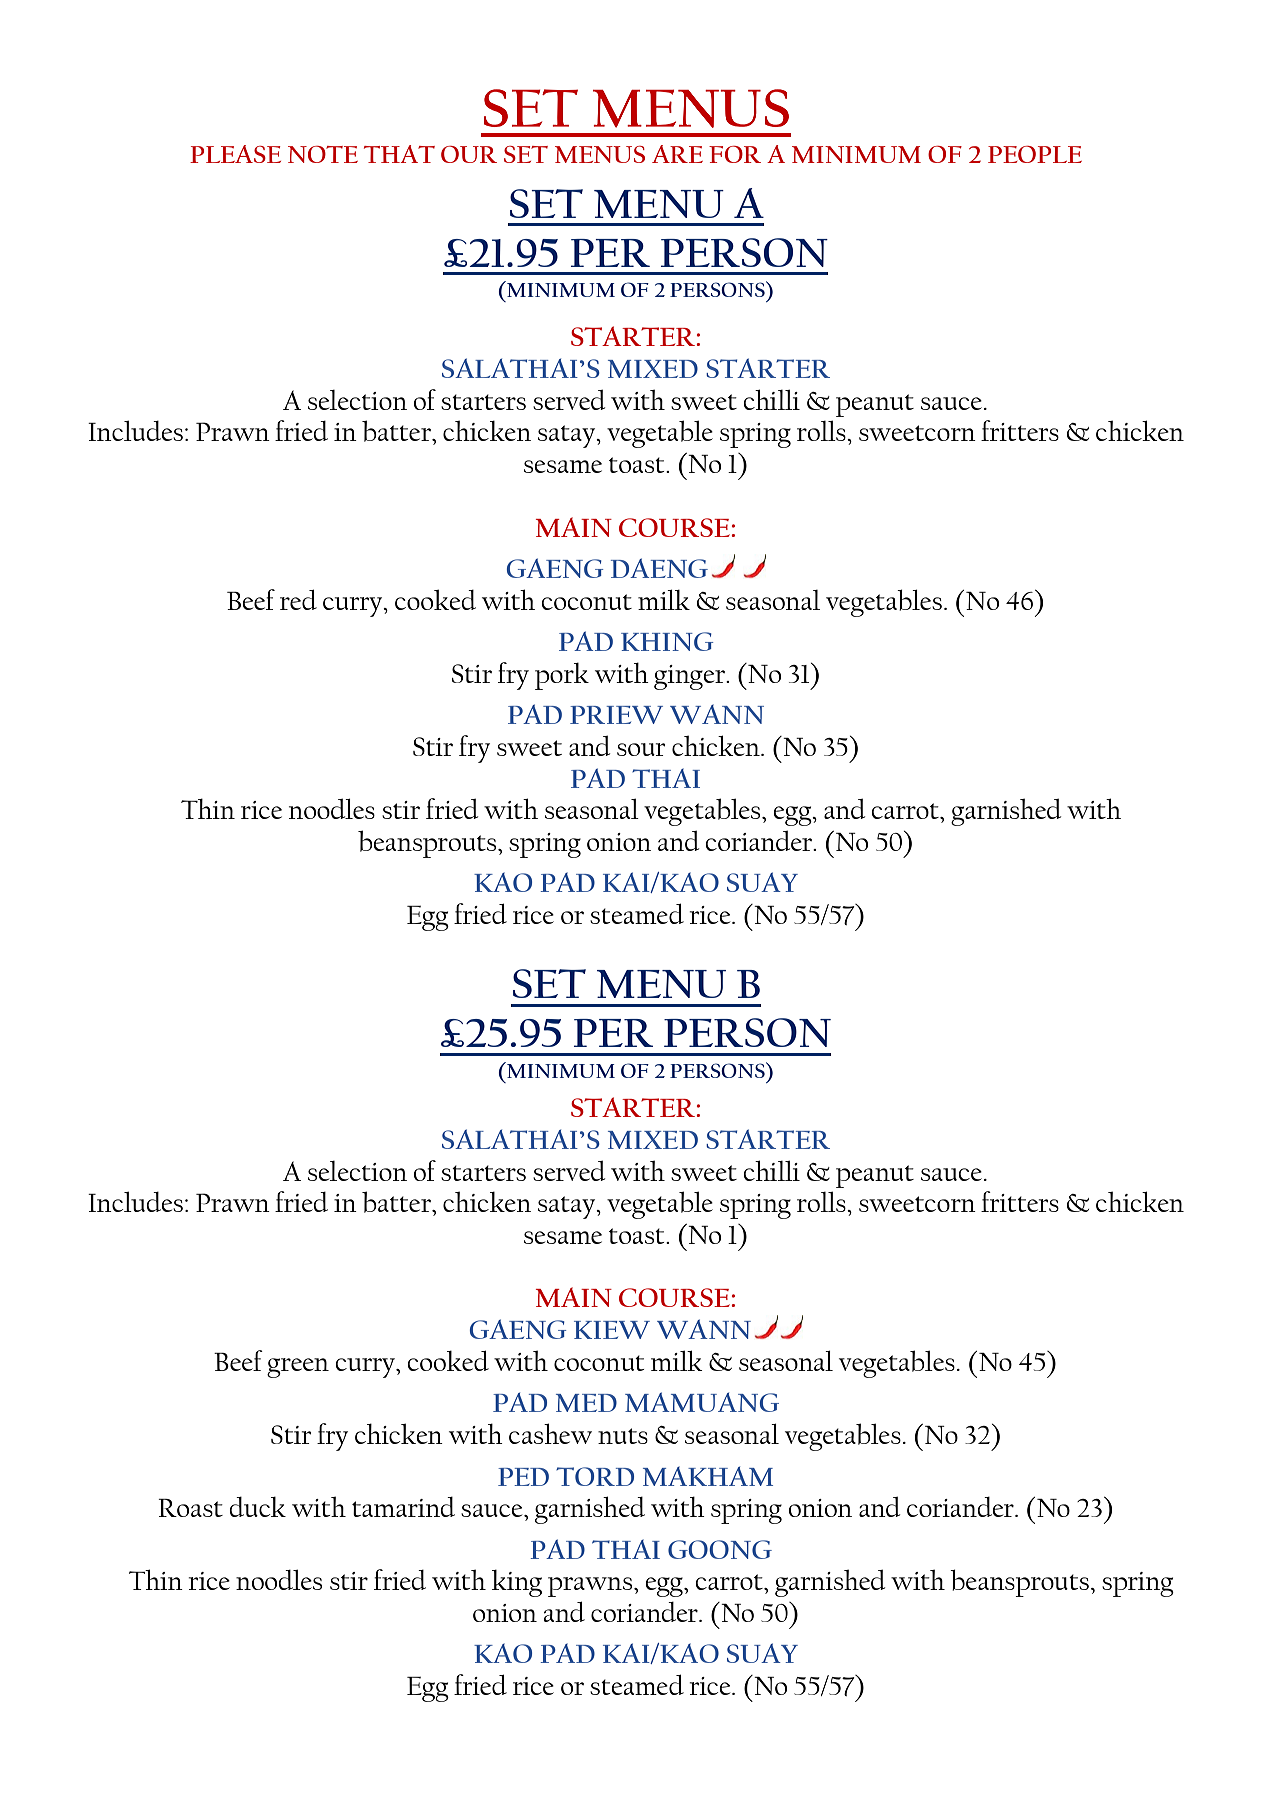  Describe the element at coordinates (677, 154) in the screenshot. I see `ARE` at that location.
